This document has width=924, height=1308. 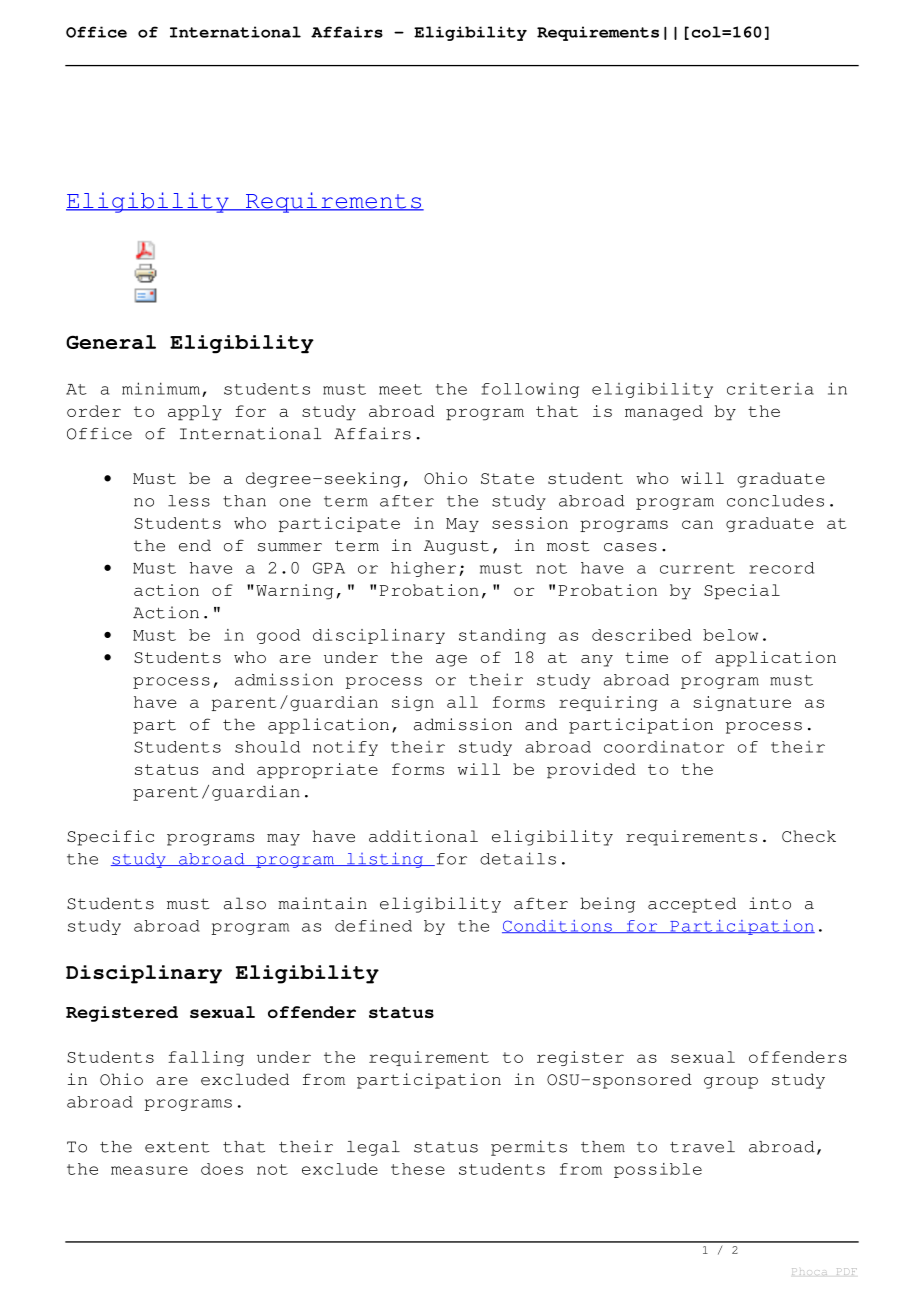 What do you see at coordinates (161, 388) in the document?
I see `minimum` at bounding box center [161, 388].
